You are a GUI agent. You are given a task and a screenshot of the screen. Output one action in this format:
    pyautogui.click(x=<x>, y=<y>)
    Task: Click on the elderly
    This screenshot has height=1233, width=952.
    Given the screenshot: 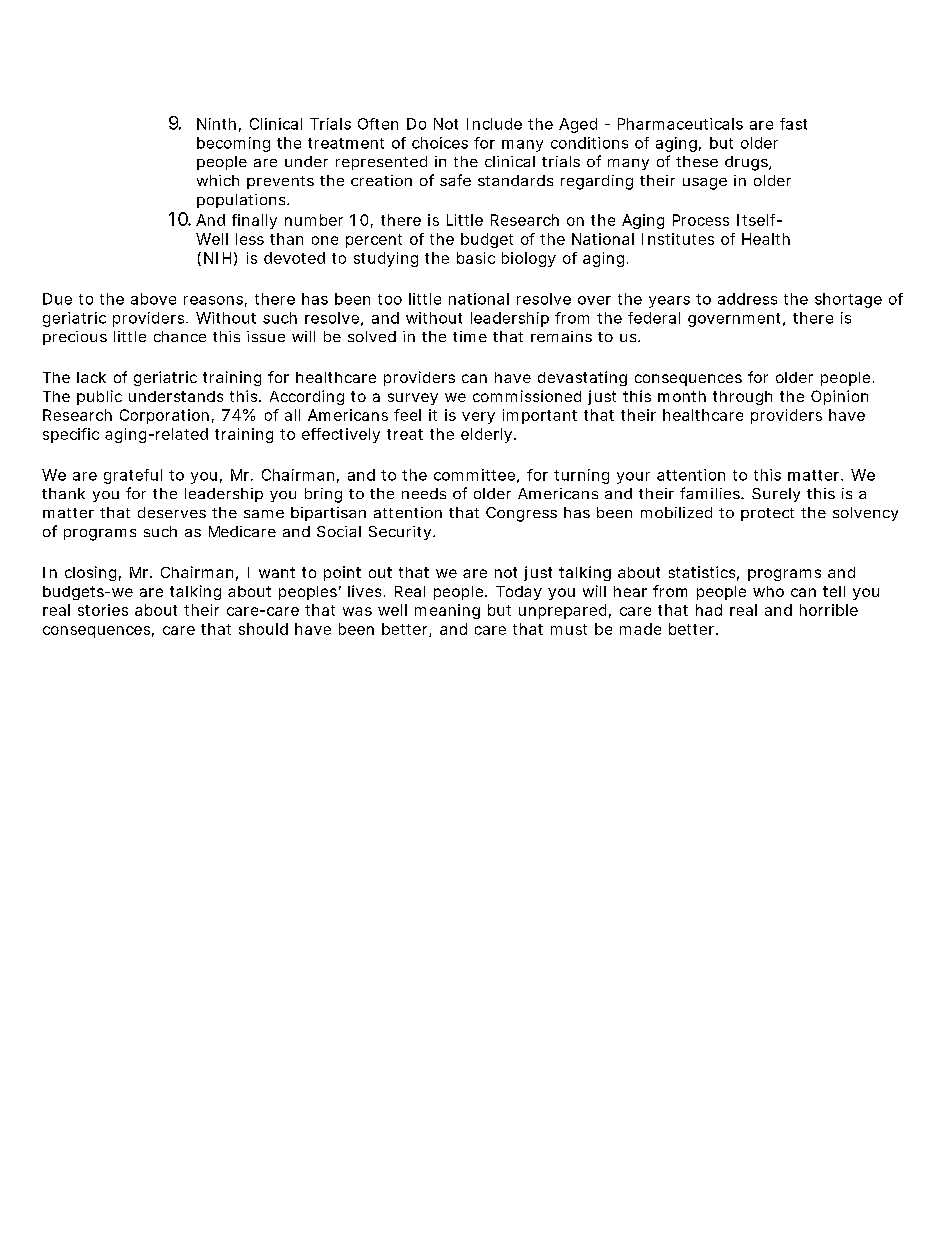 What is the action you would take?
    pyautogui.click(x=488, y=435)
